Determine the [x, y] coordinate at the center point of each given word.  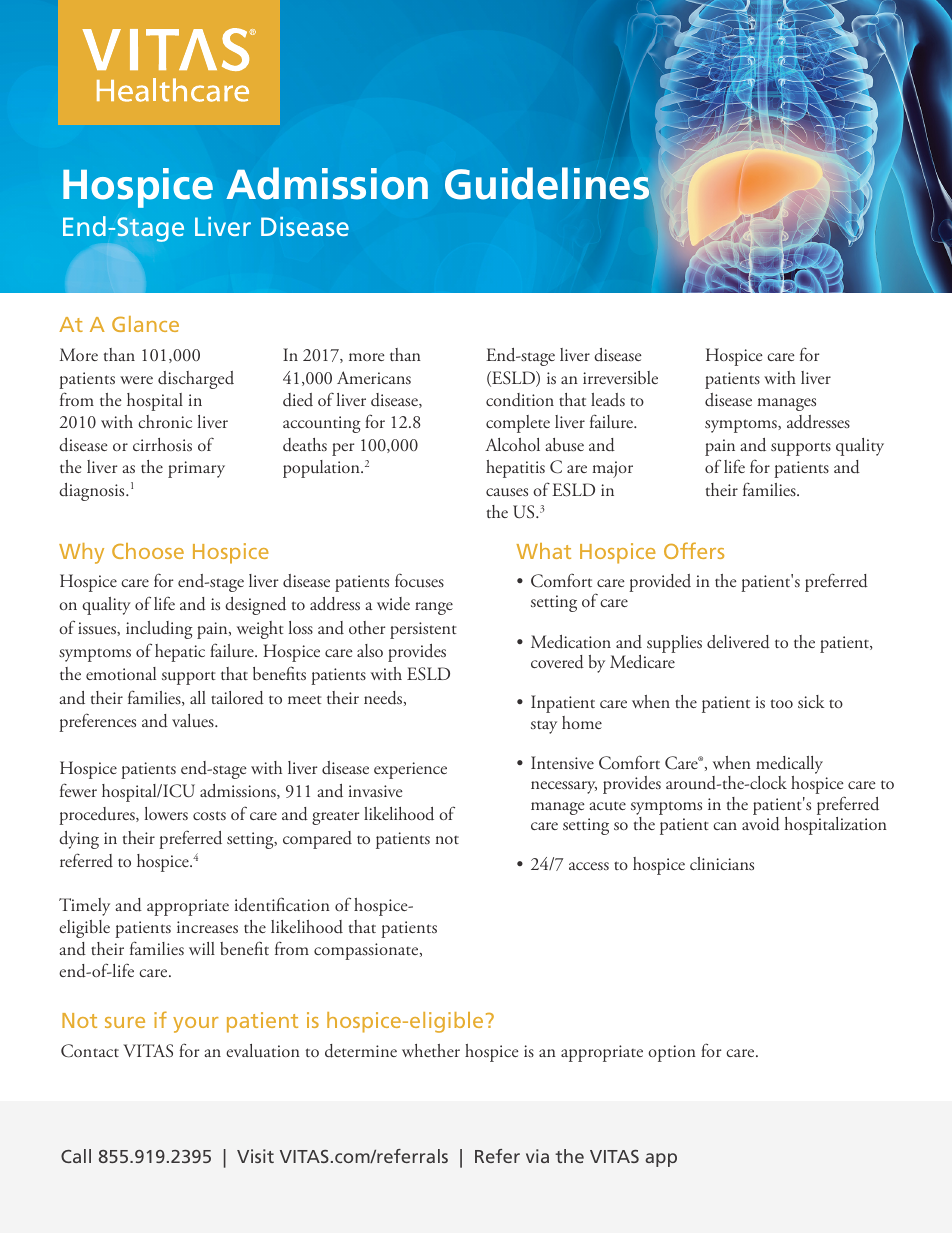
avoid [761, 822]
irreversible [620, 377]
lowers [166, 813]
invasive [376, 791]
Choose [148, 551]
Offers [694, 550]
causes [507, 492]
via [537, 1156]
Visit [255, 1156]
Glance [145, 324]
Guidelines [547, 183]
